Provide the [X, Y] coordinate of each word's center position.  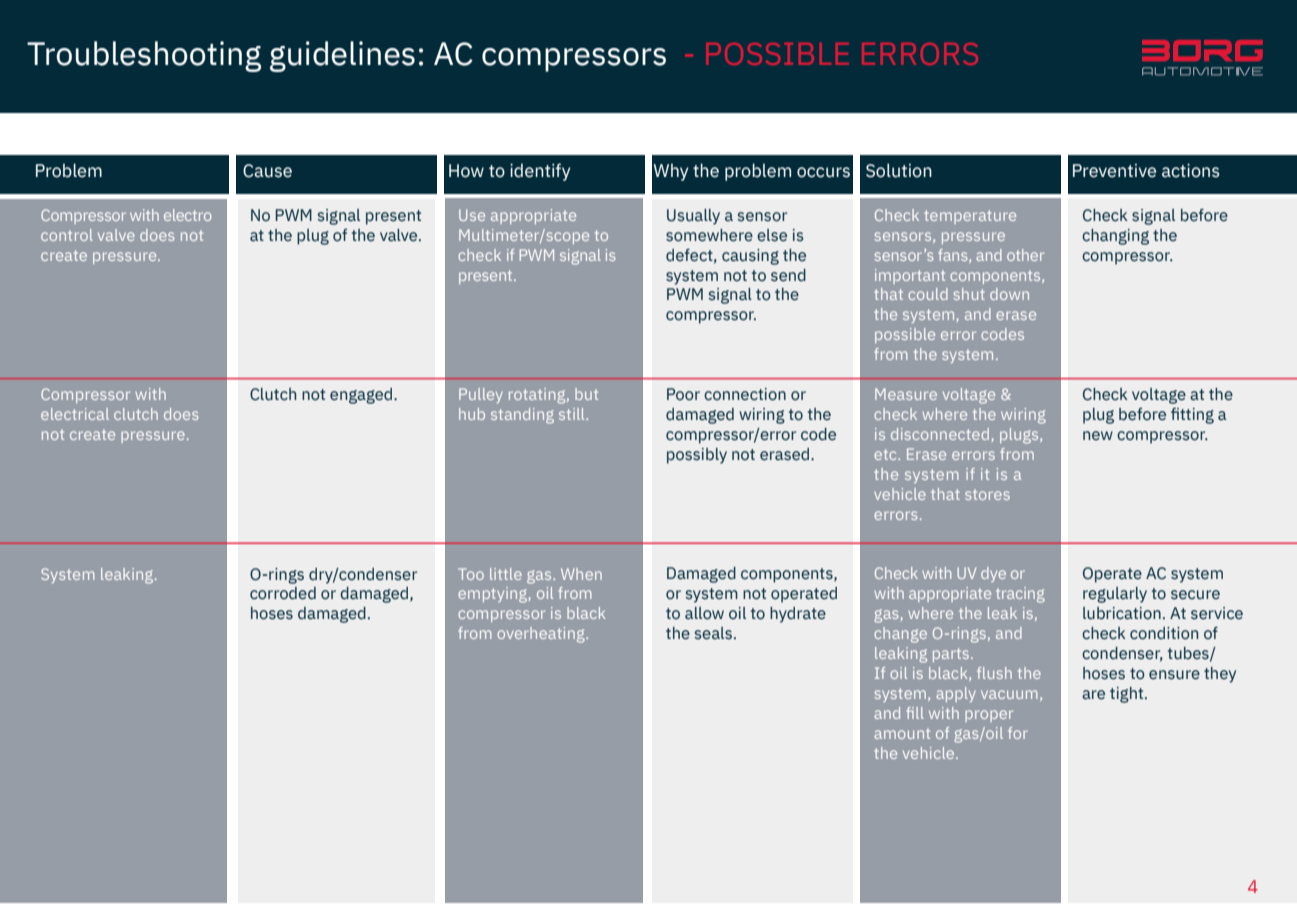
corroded [283, 593]
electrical [75, 414]
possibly [697, 456]
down [1009, 294]
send [788, 275]
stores [987, 494]
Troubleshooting [144, 56]
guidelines [342, 56]
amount [902, 733]
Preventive [1114, 171]
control [67, 235]
